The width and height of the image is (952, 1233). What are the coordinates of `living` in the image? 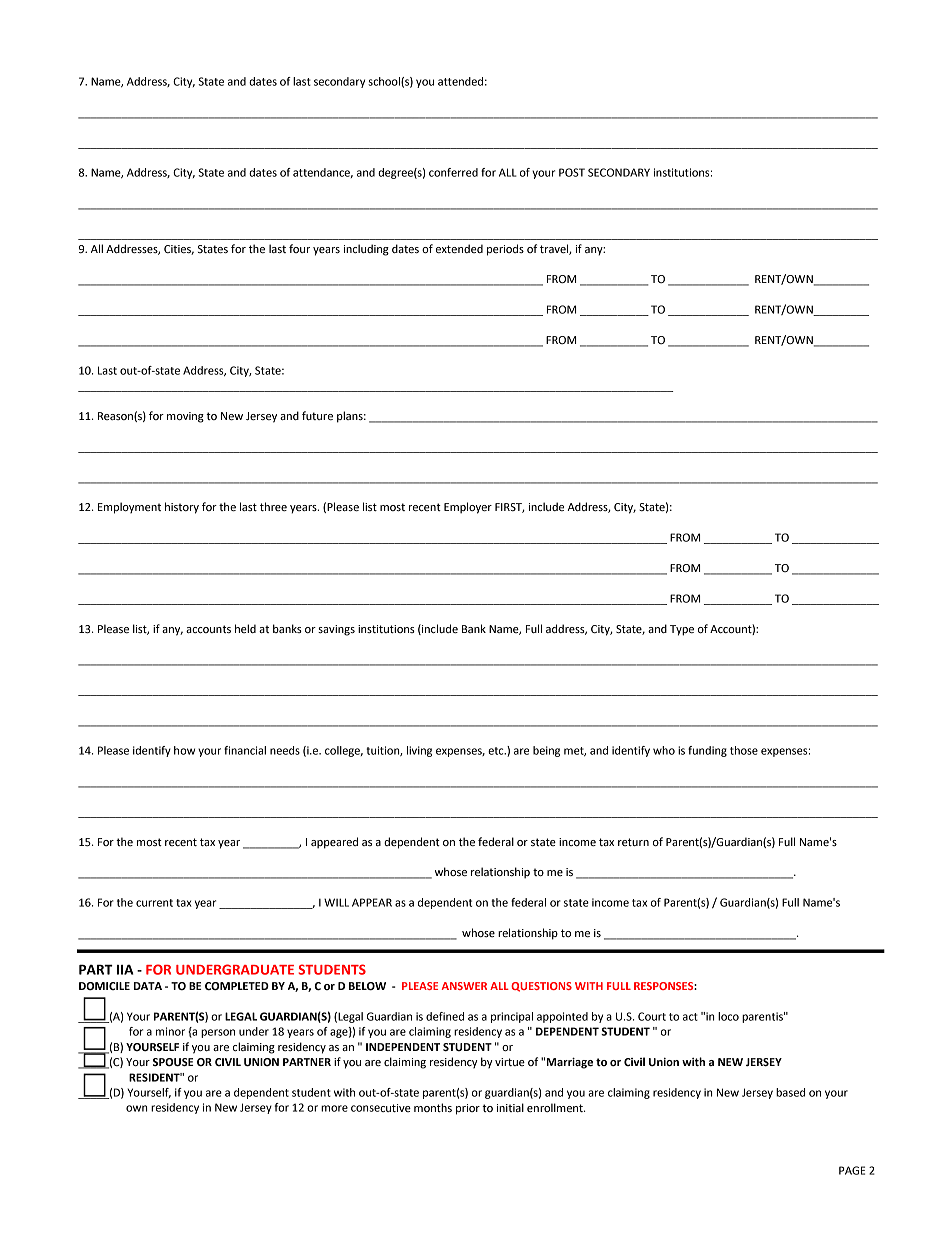 It's located at (419, 751).
